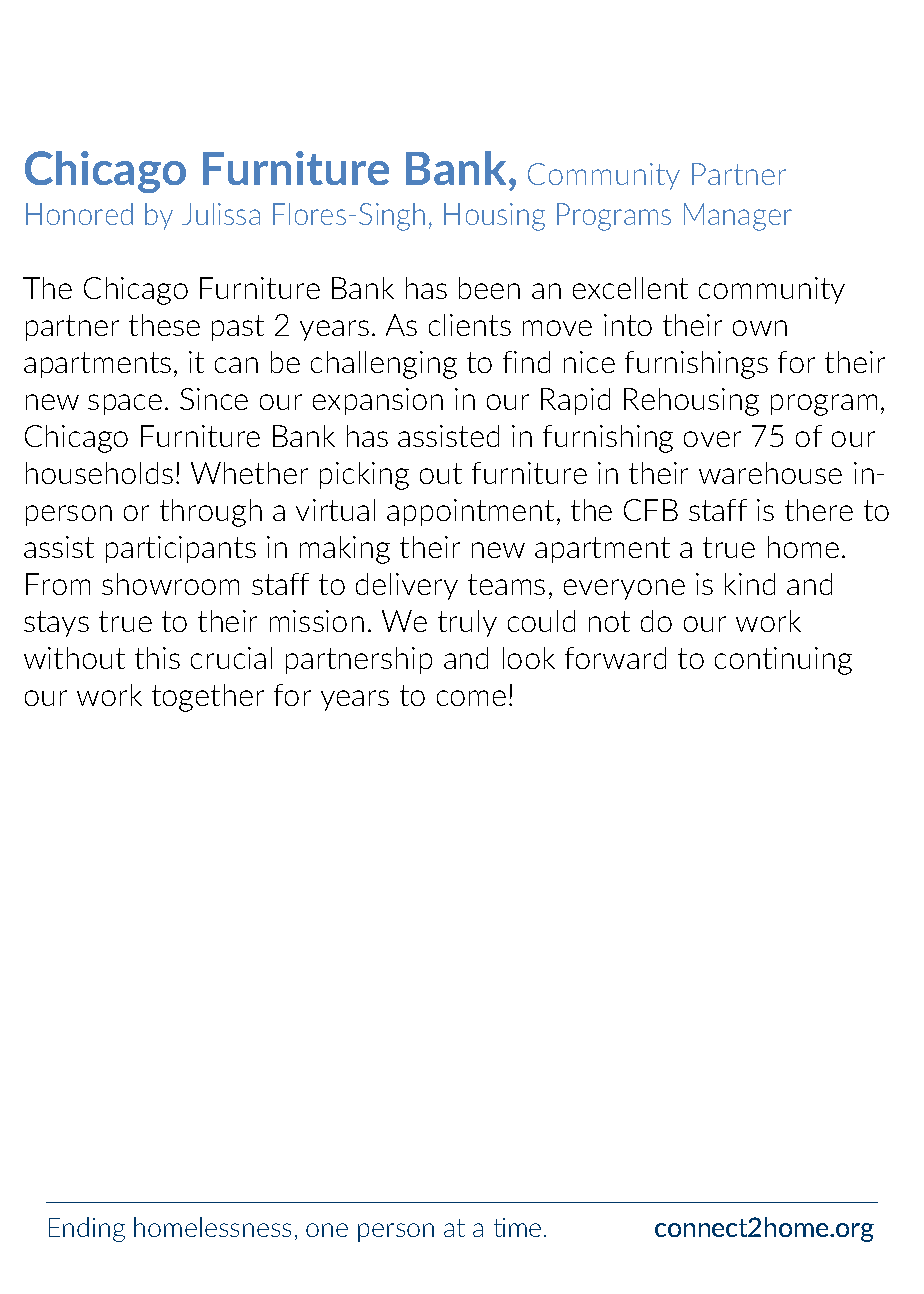 The height and width of the screenshot is (1294, 924). What do you see at coordinates (517, 1227) in the screenshot?
I see `time` at bounding box center [517, 1227].
